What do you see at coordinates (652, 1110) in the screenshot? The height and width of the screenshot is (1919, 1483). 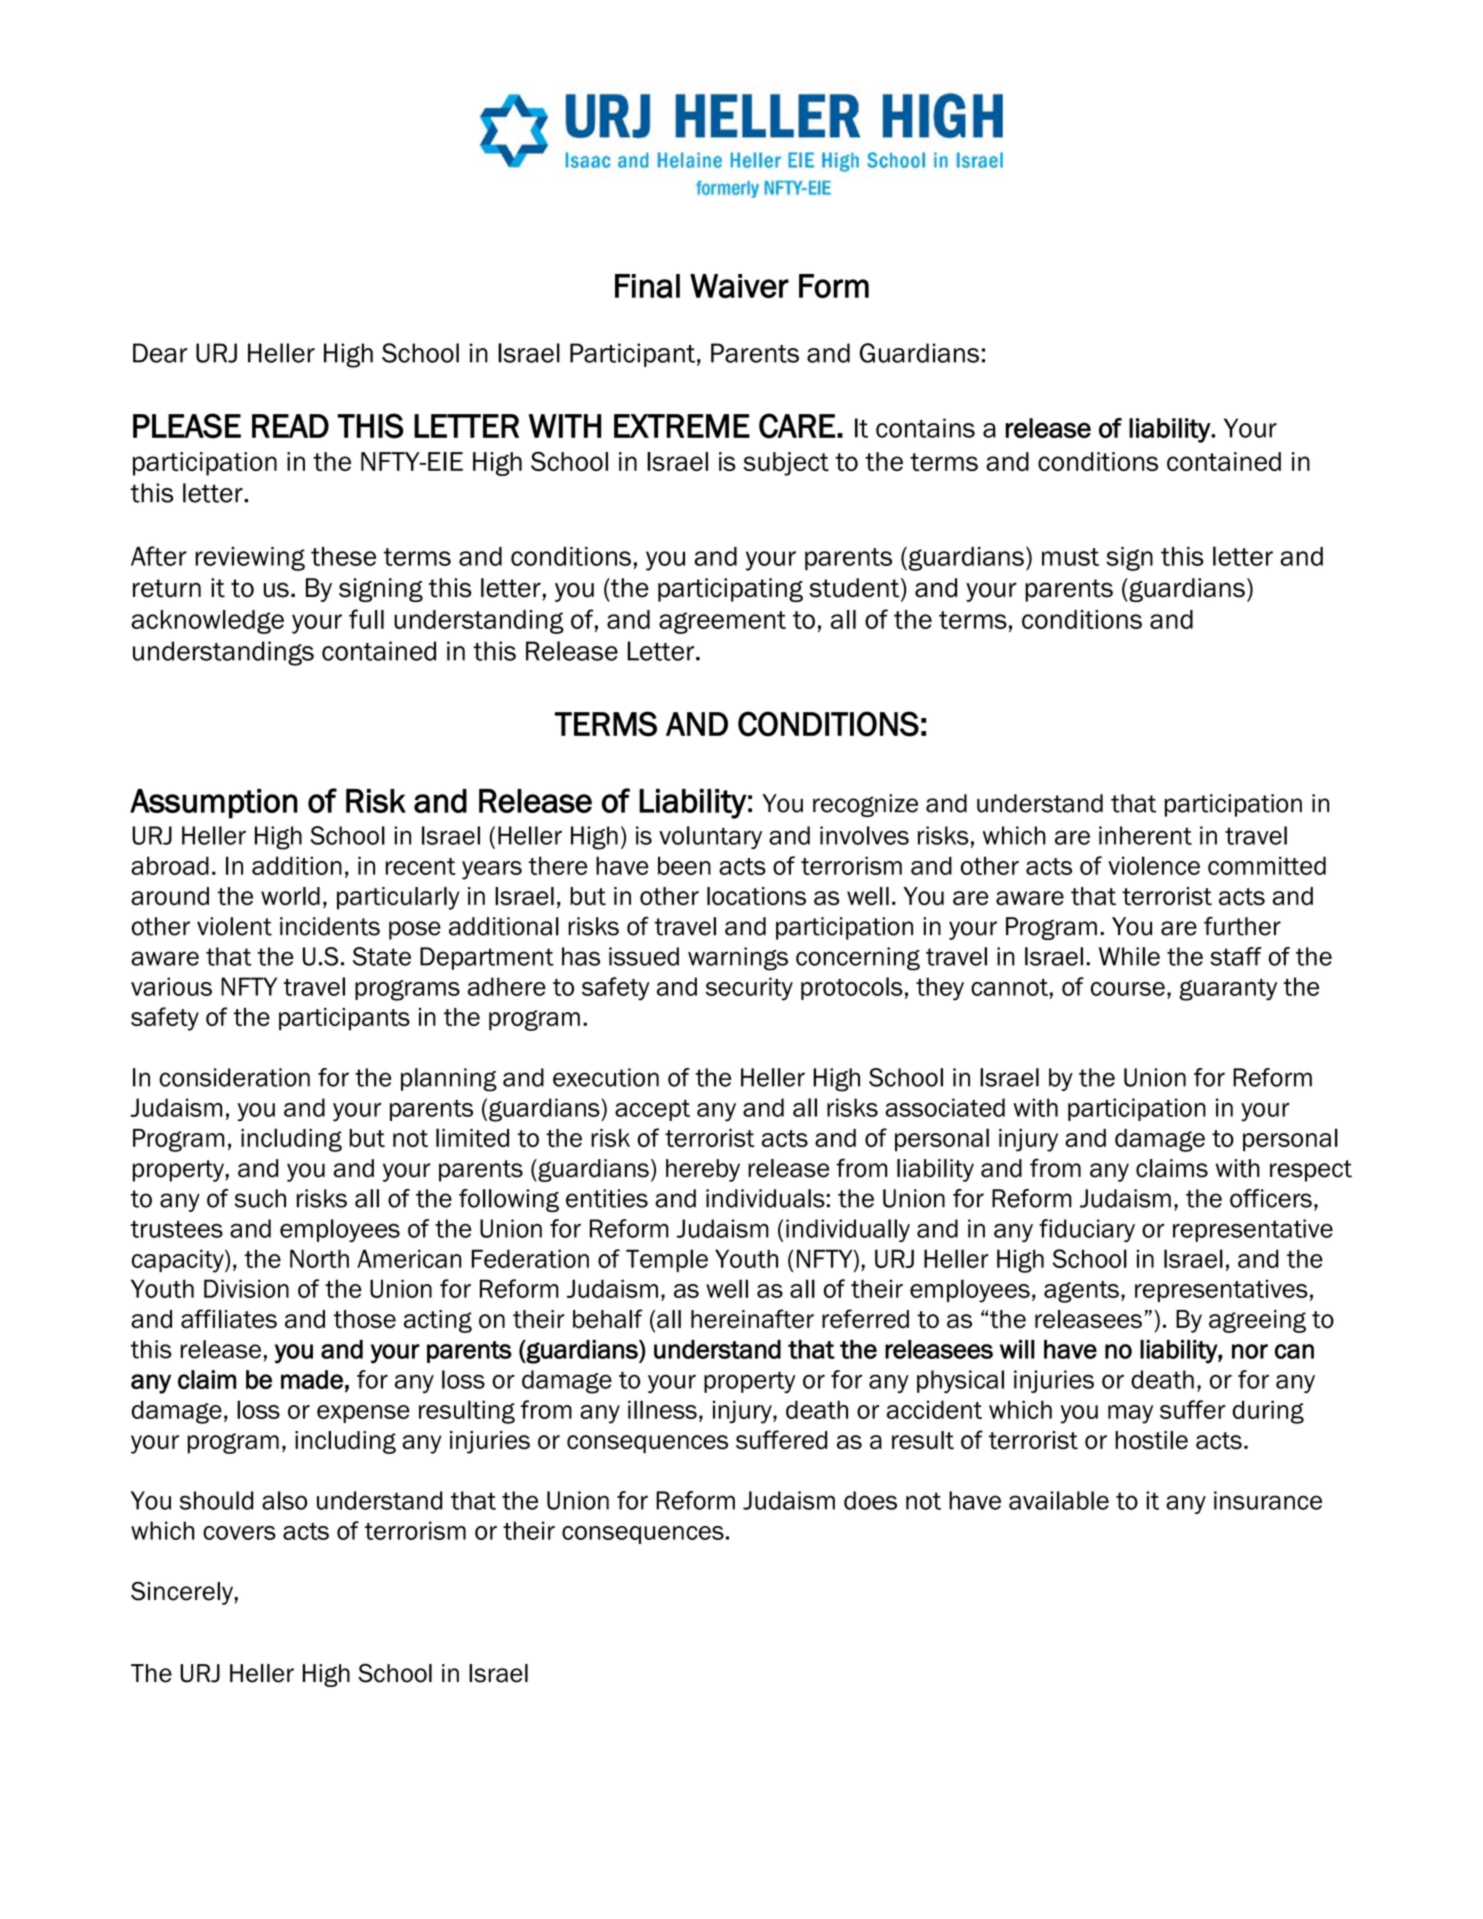 I see `accept` at bounding box center [652, 1110].
